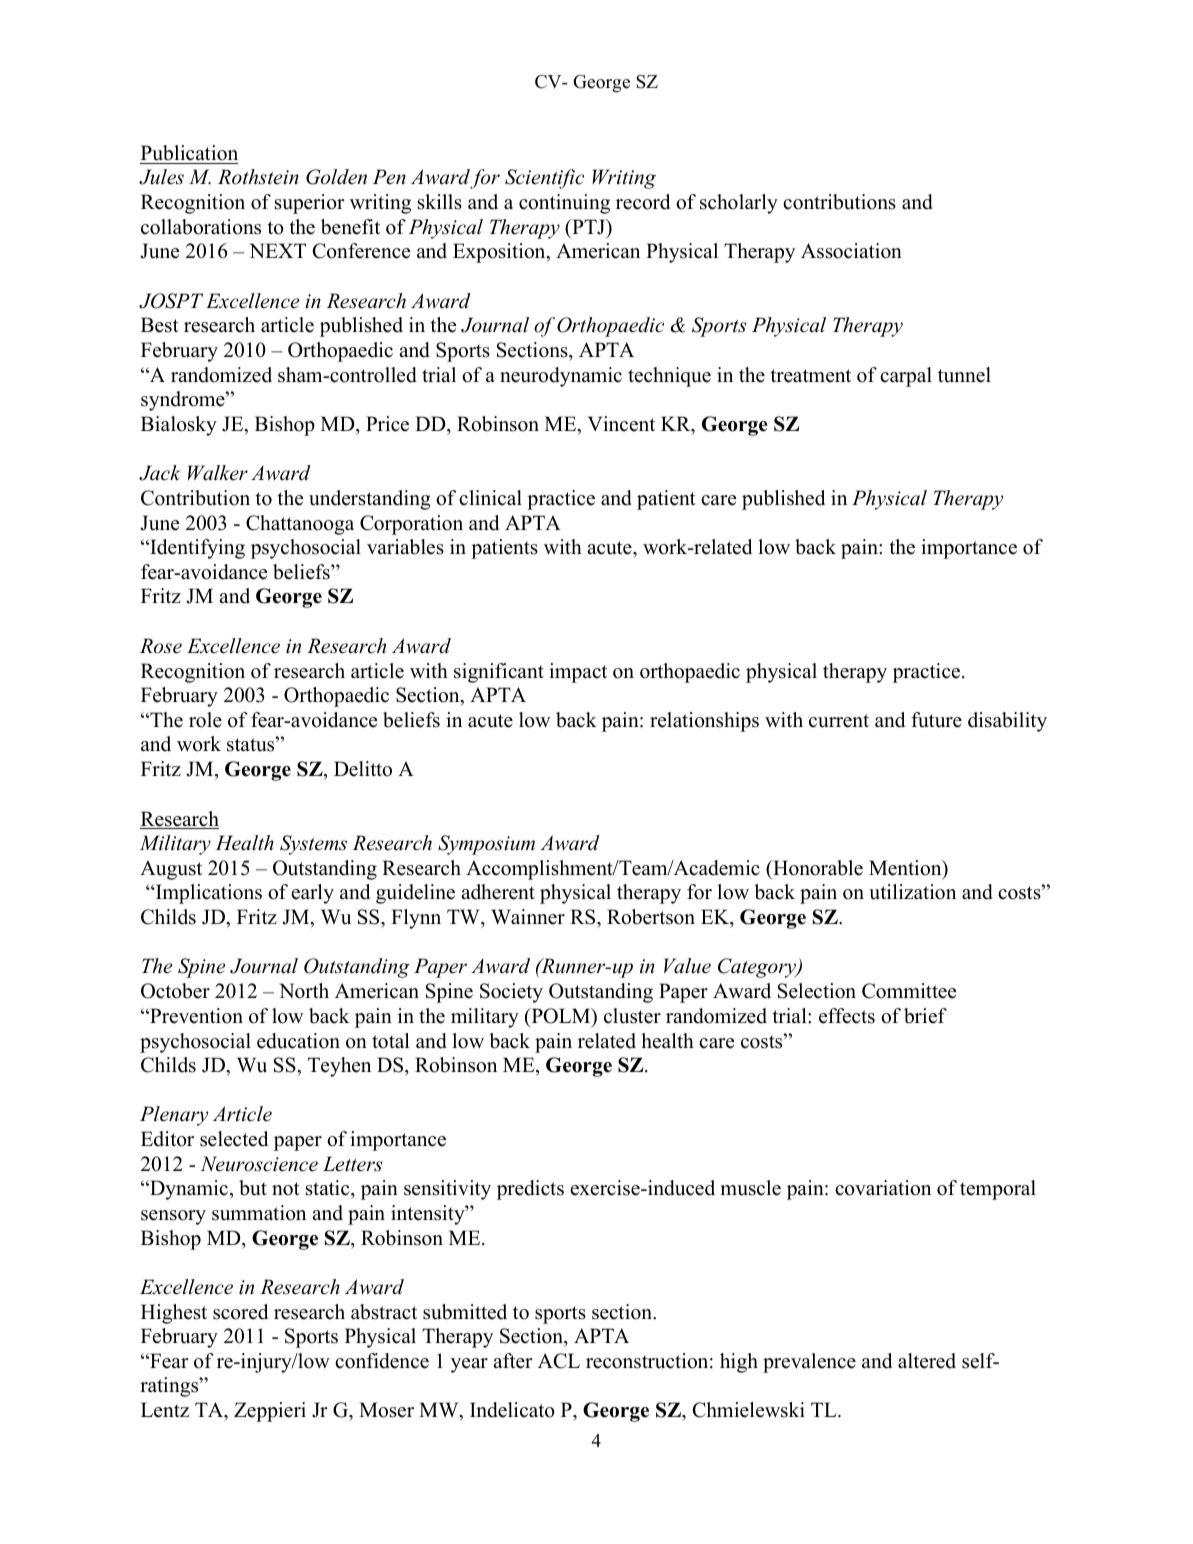 The width and height of the document is (1193, 1544). I want to click on continuing, so click(564, 204).
